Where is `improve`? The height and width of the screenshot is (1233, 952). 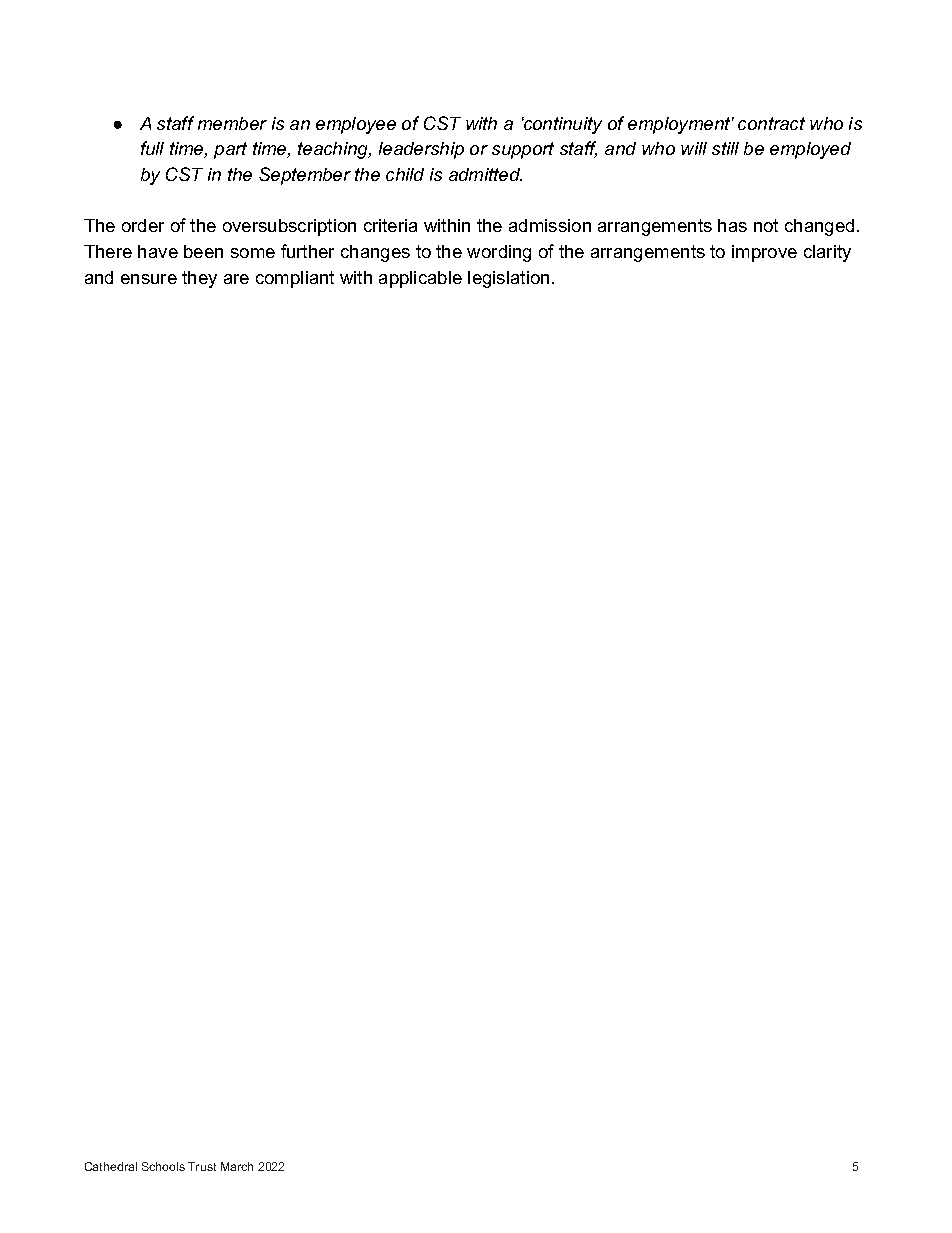 improve is located at coordinates (764, 253).
